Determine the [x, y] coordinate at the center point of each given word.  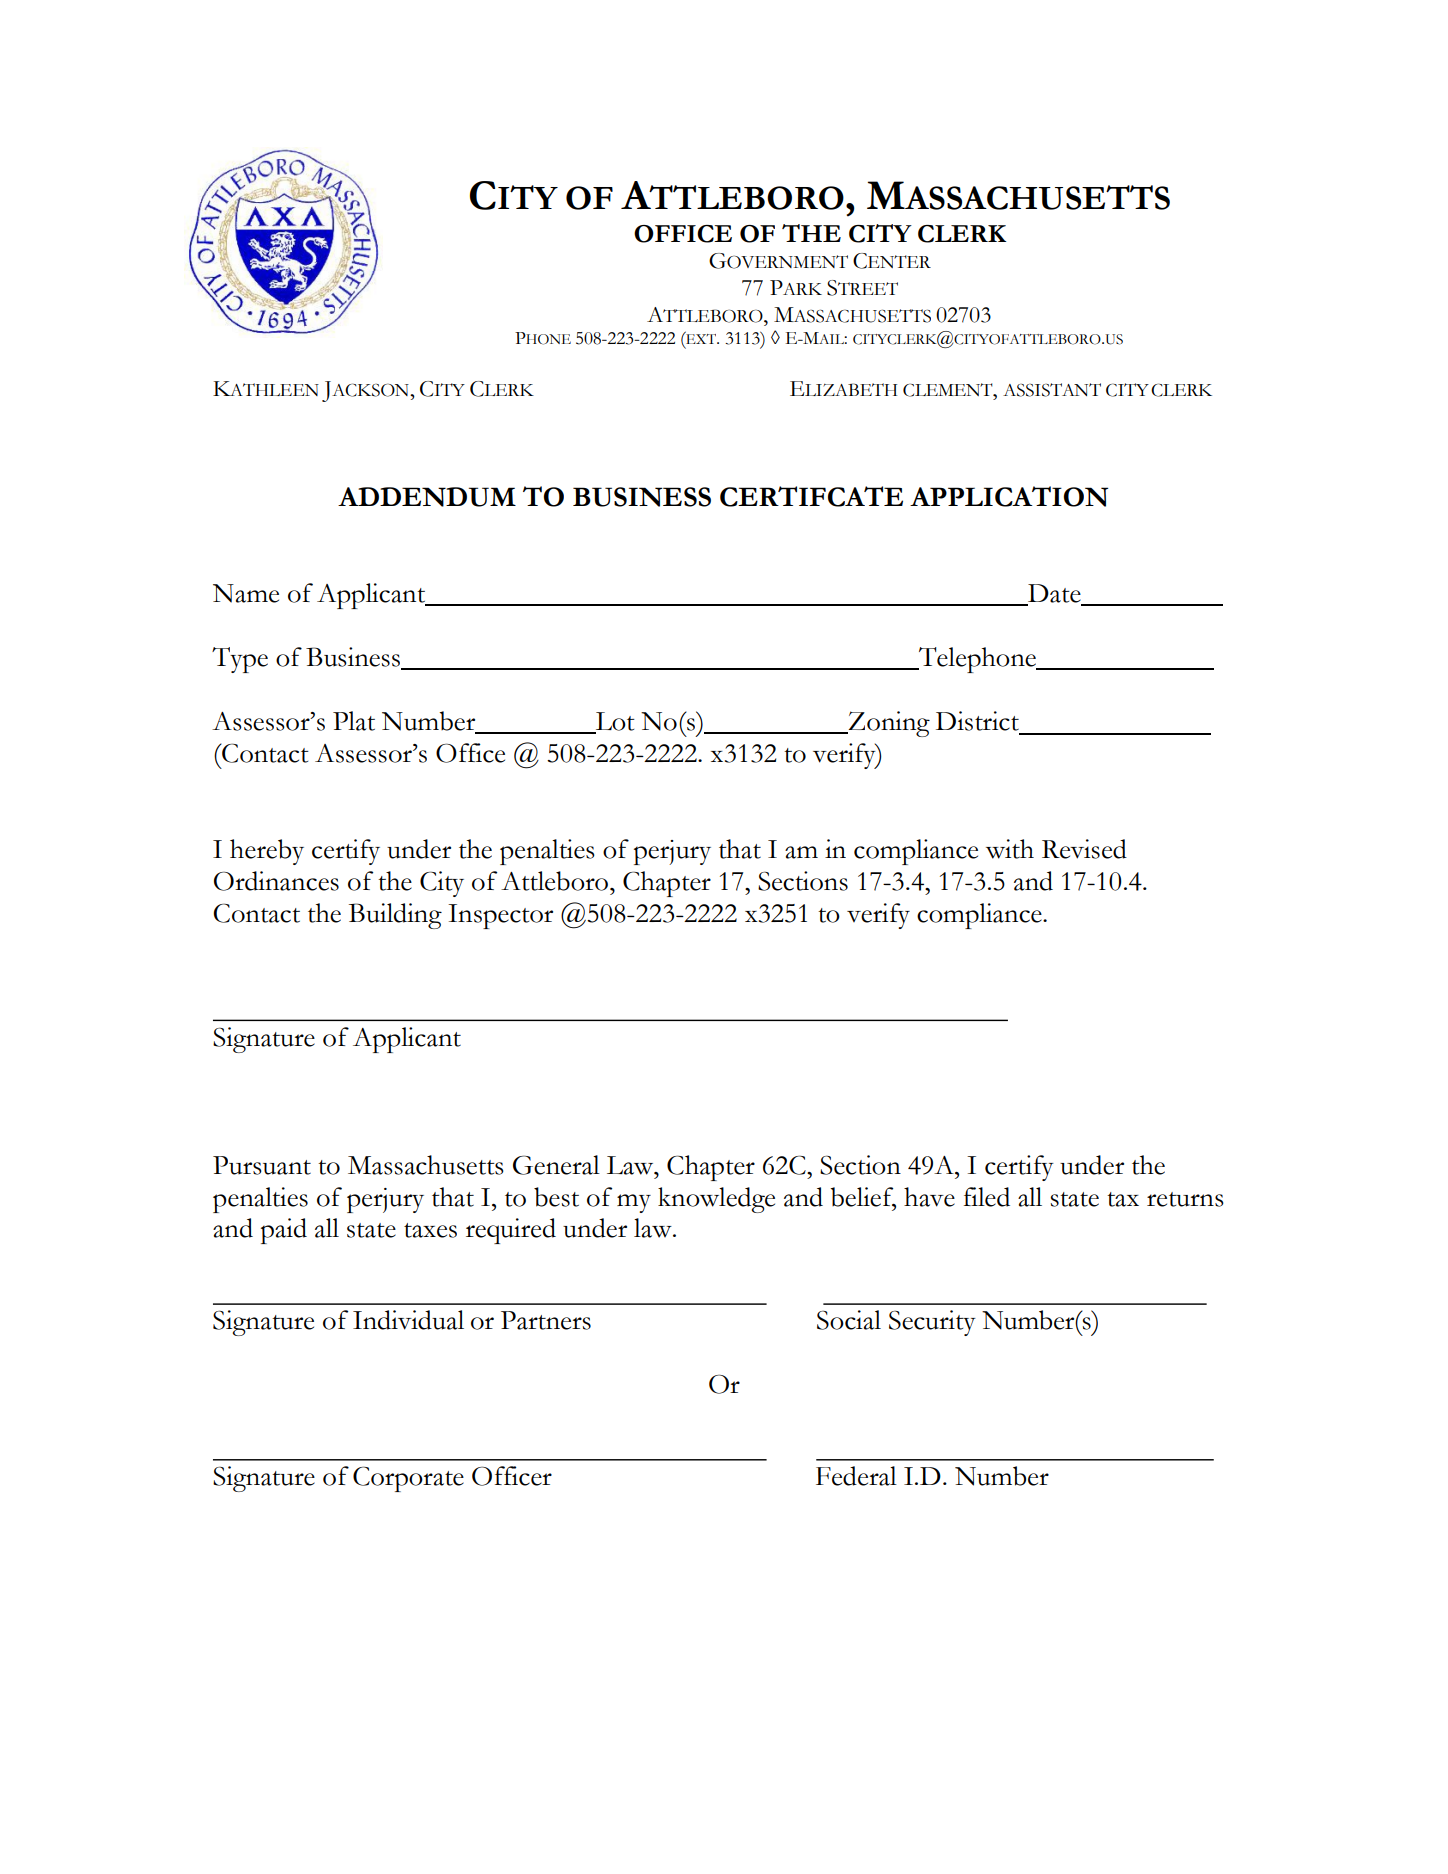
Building [395, 916]
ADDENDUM [427, 497]
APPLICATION [1009, 496]
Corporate [408, 1479]
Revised [1084, 849]
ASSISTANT [1052, 390]
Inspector [500, 916]
